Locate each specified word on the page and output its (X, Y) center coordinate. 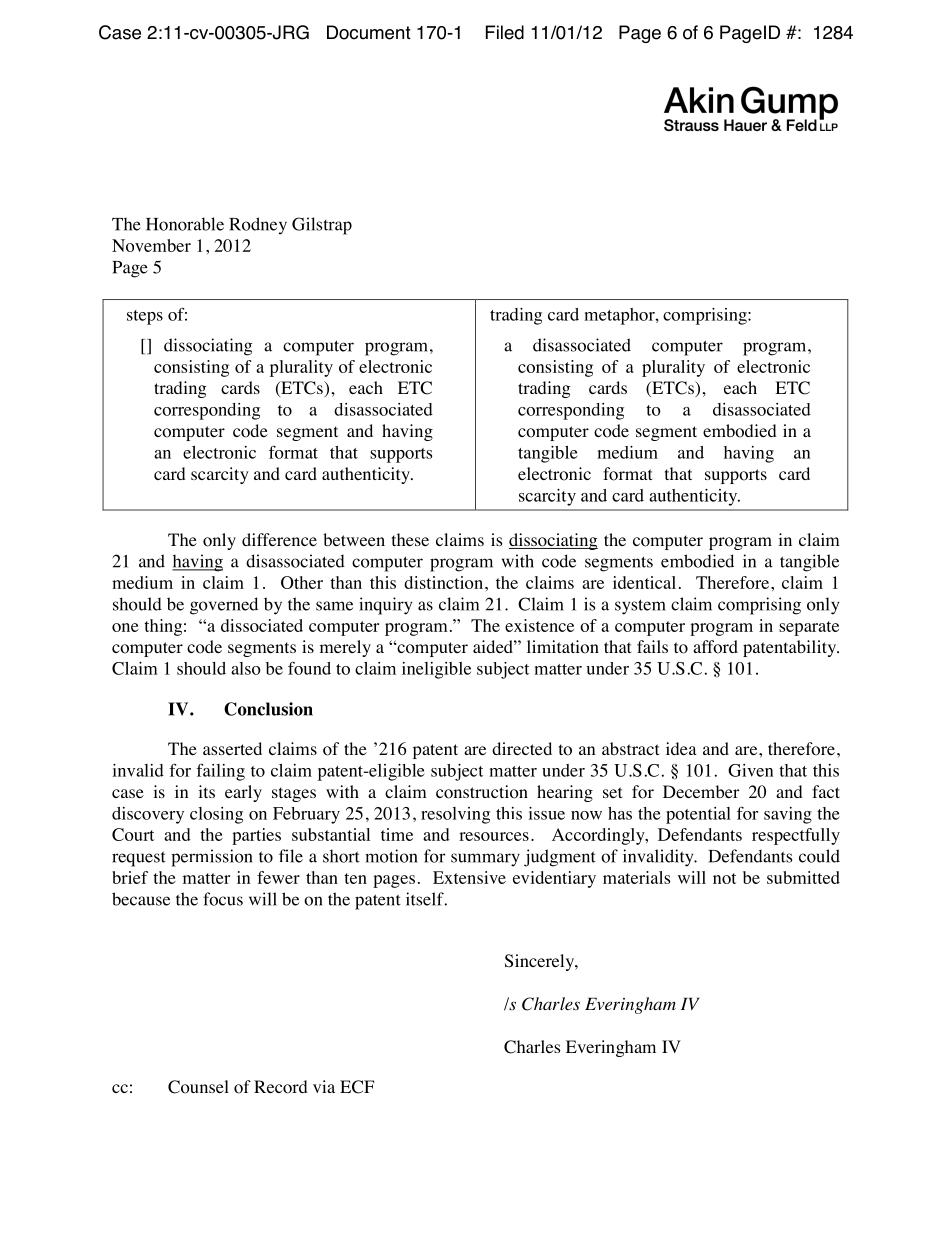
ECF (357, 1087)
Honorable (185, 224)
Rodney (258, 226)
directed (522, 748)
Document (369, 32)
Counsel (198, 1087)
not (724, 878)
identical (644, 582)
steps (145, 317)
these (410, 539)
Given (750, 770)
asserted (232, 748)
